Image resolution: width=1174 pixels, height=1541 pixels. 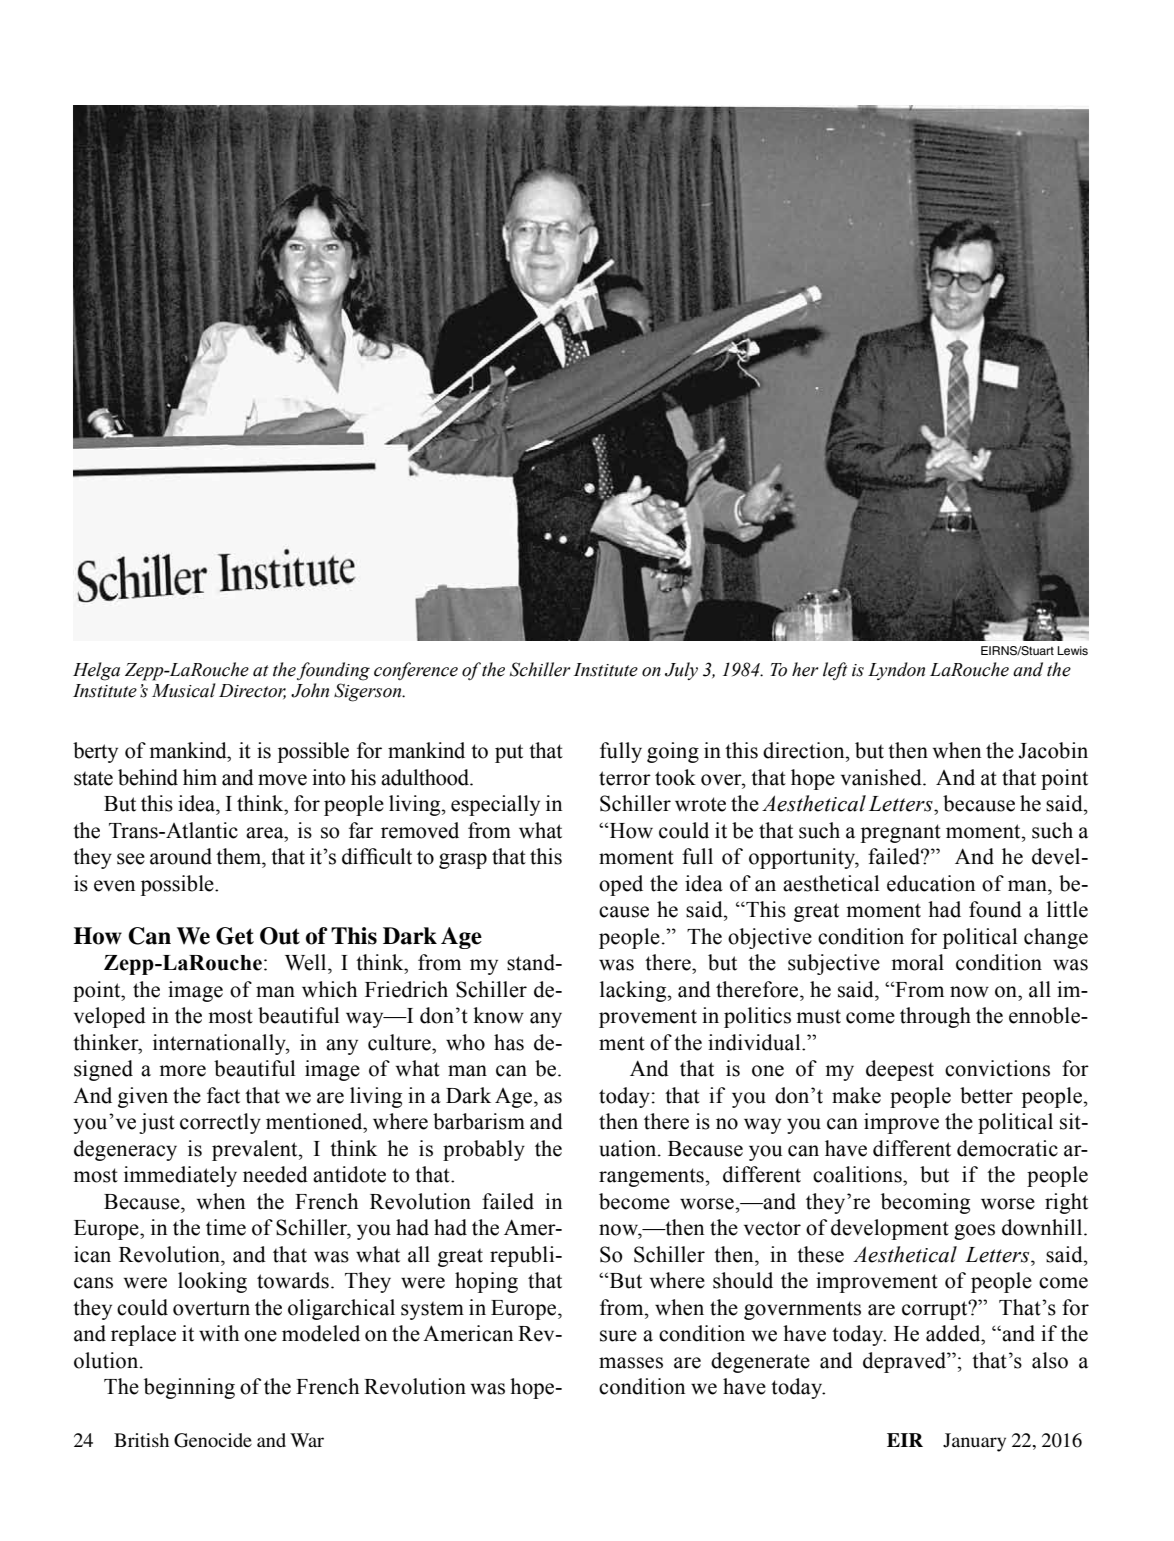 What do you see at coordinates (463, 861) in the image?
I see `grasp` at bounding box center [463, 861].
